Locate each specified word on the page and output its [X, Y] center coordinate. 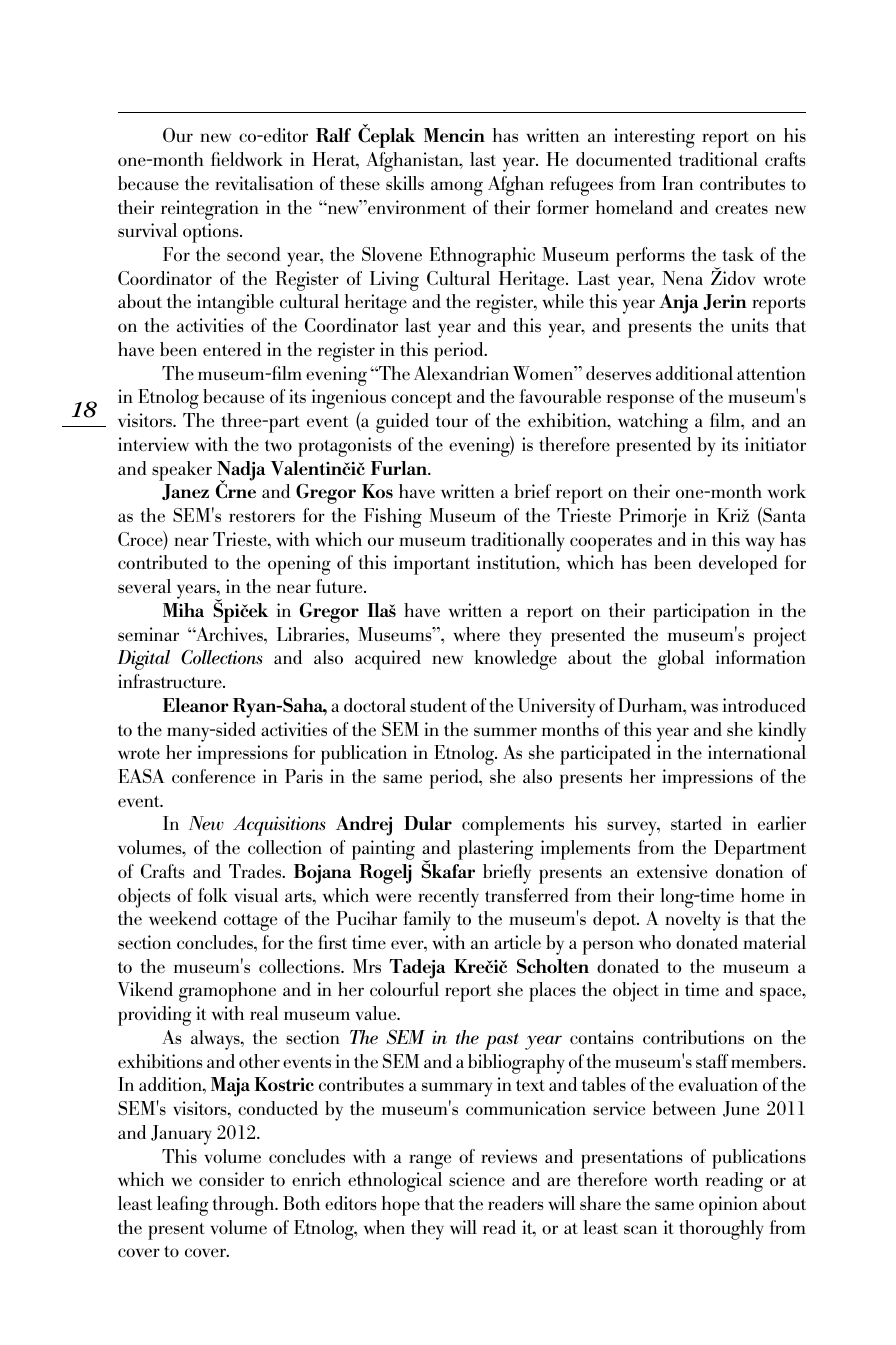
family [427, 921]
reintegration [210, 210]
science [477, 1179]
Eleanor [196, 705]
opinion [728, 1206]
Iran [678, 183]
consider [231, 1179]
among [457, 188]
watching [653, 423]
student [438, 705]
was [704, 707]
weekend [183, 918]
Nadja [241, 472]
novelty [693, 921]
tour [452, 421]
